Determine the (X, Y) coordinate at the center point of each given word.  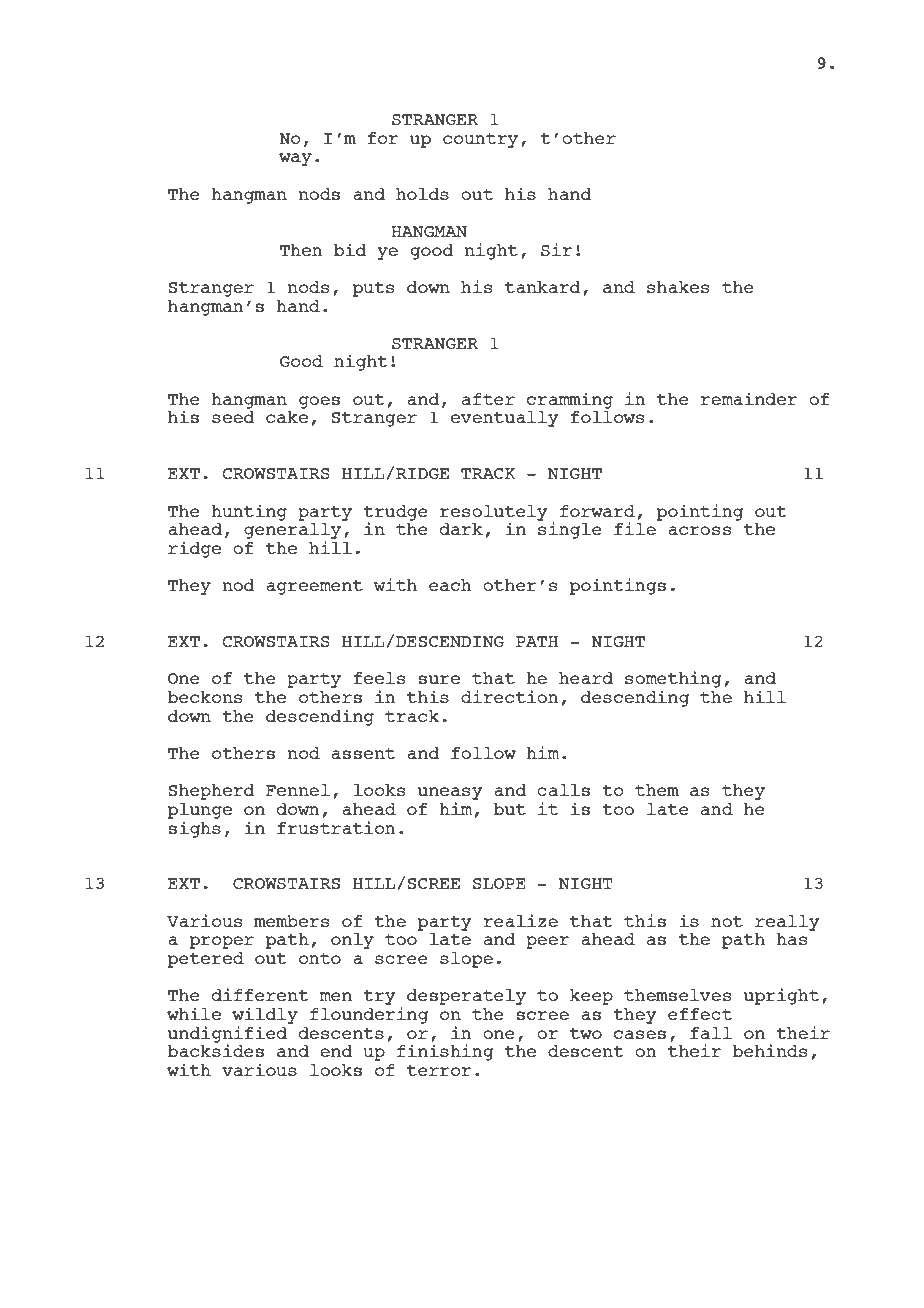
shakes (678, 287)
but (510, 809)
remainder (748, 398)
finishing (445, 1052)
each (450, 585)
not (727, 921)
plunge (200, 811)
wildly (265, 1015)
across (699, 530)
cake (287, 417)
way (295, 159)
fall (711, 1033)
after (488, 399)
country (480, 140)
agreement (314, 587)
